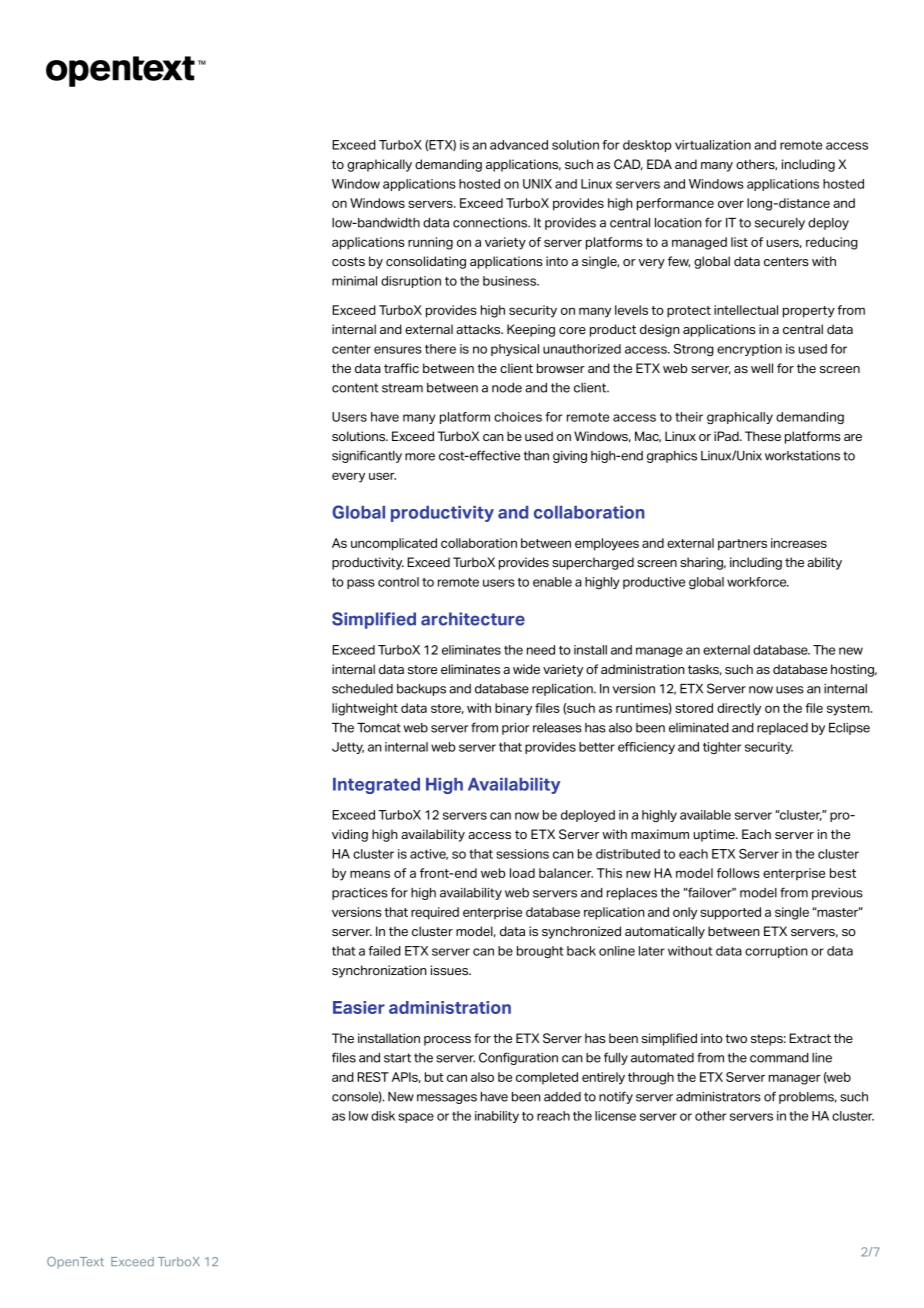  What do you see at coordinates (603, 1078) in the page?
I see `entirely` at bounding box center [603, 1078].
